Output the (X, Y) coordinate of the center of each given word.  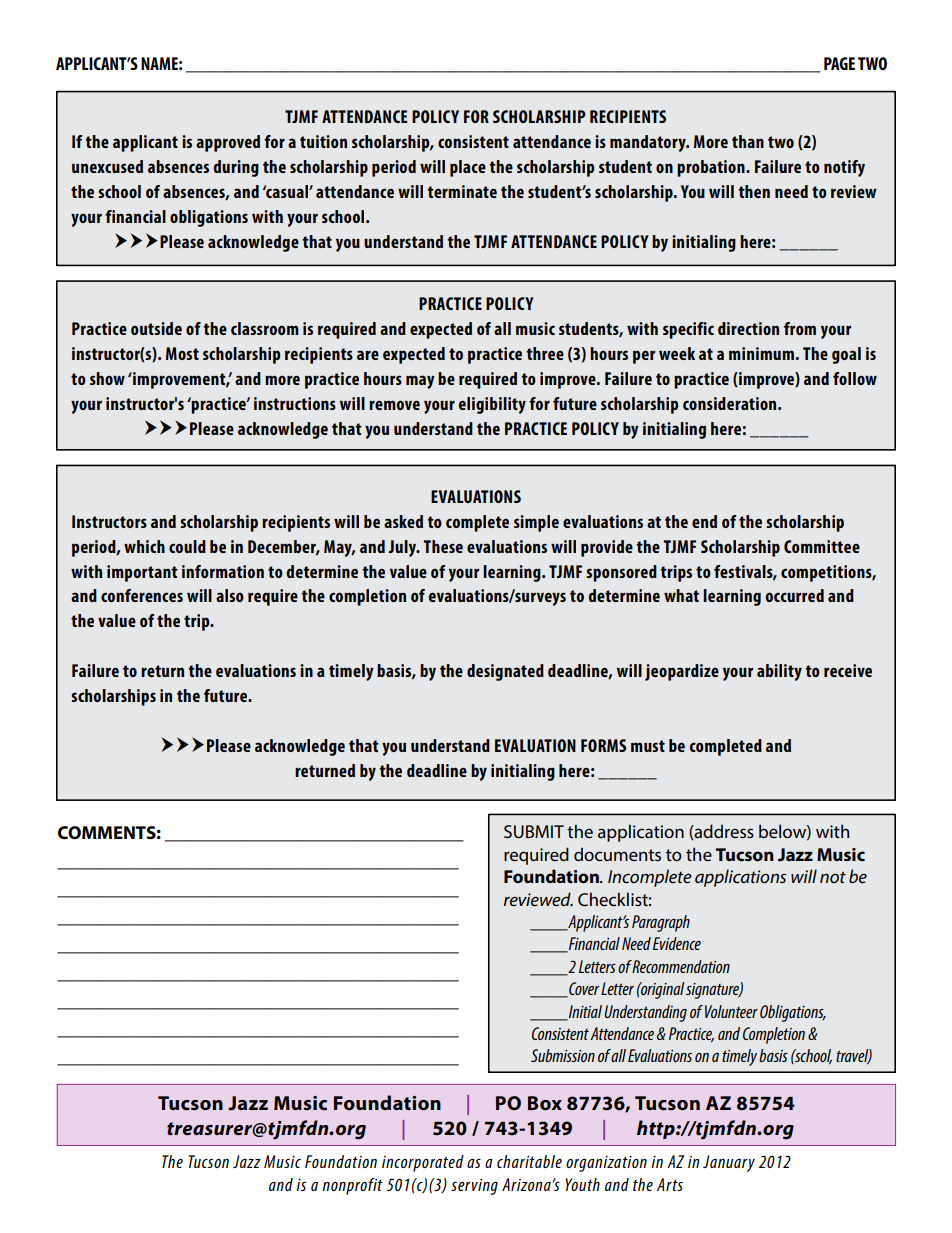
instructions (295, 403)
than (748, 141)
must (648, 746)
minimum (761, 353)
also (230, 595)
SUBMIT (534, 831)
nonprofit (352, 1186)
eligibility (492, 405)
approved (228, 143)
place (468, 168)
